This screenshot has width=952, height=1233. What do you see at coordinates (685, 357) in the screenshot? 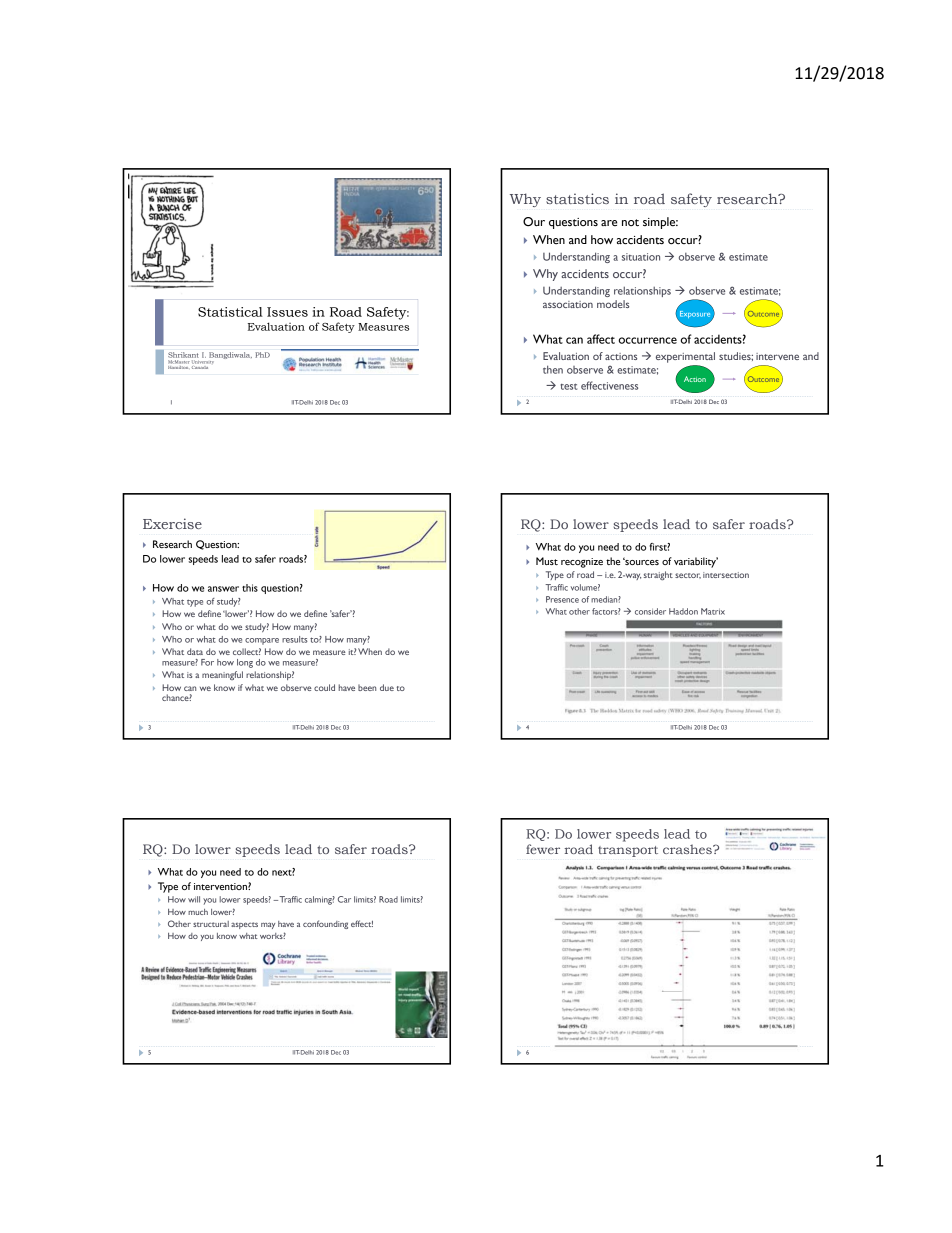
I see `experimental` at bounding box center [685, 357].
